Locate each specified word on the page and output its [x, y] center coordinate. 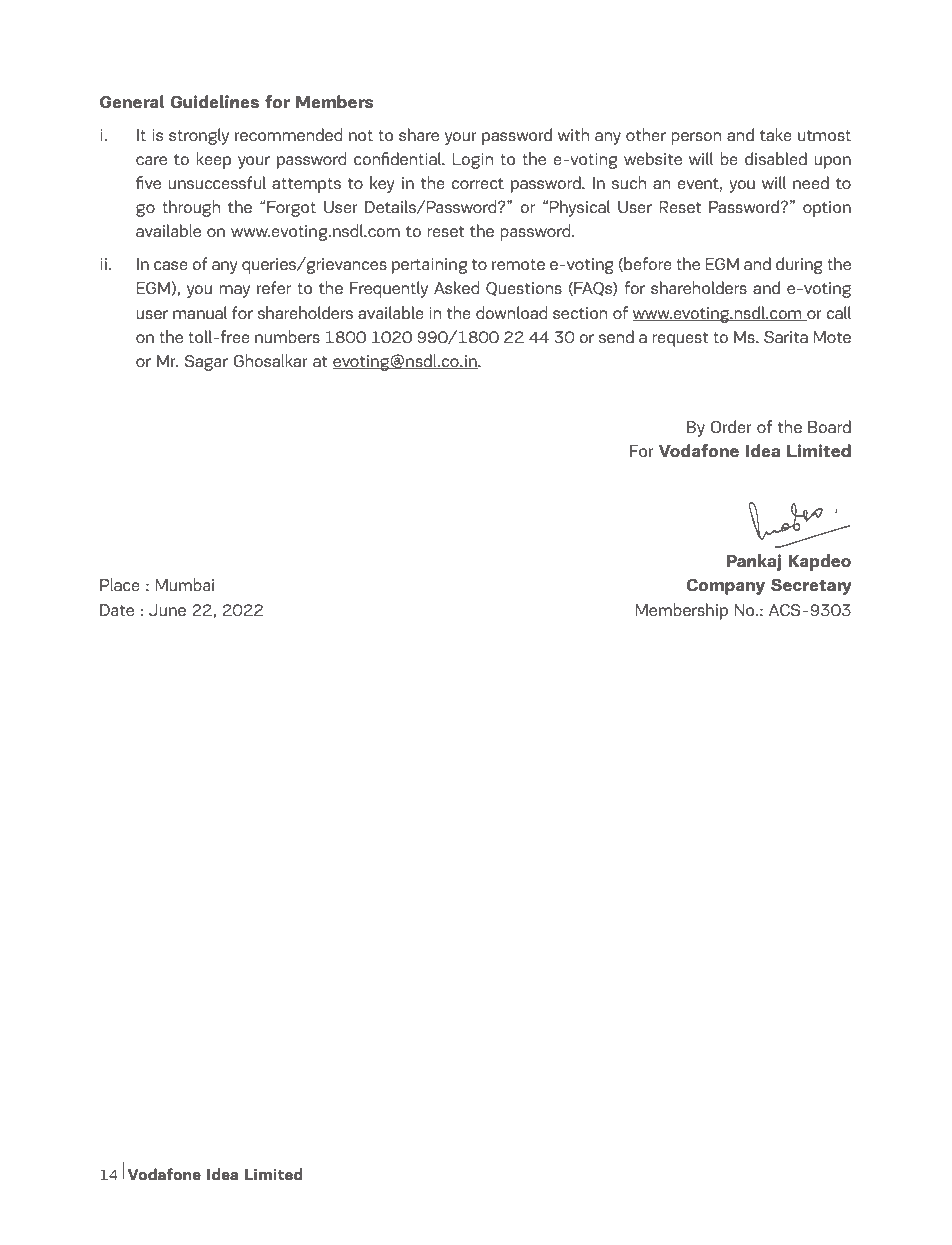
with [573, 134]
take [776, 134]
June [167, 610]
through [191, 208]
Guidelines [215, 101]
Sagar [206, 363]
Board [829, 426]
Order [731, 426]
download [512, 312]
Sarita [786, 337]
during [799, 265]
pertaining [429, 266]
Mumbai [184, 584]
